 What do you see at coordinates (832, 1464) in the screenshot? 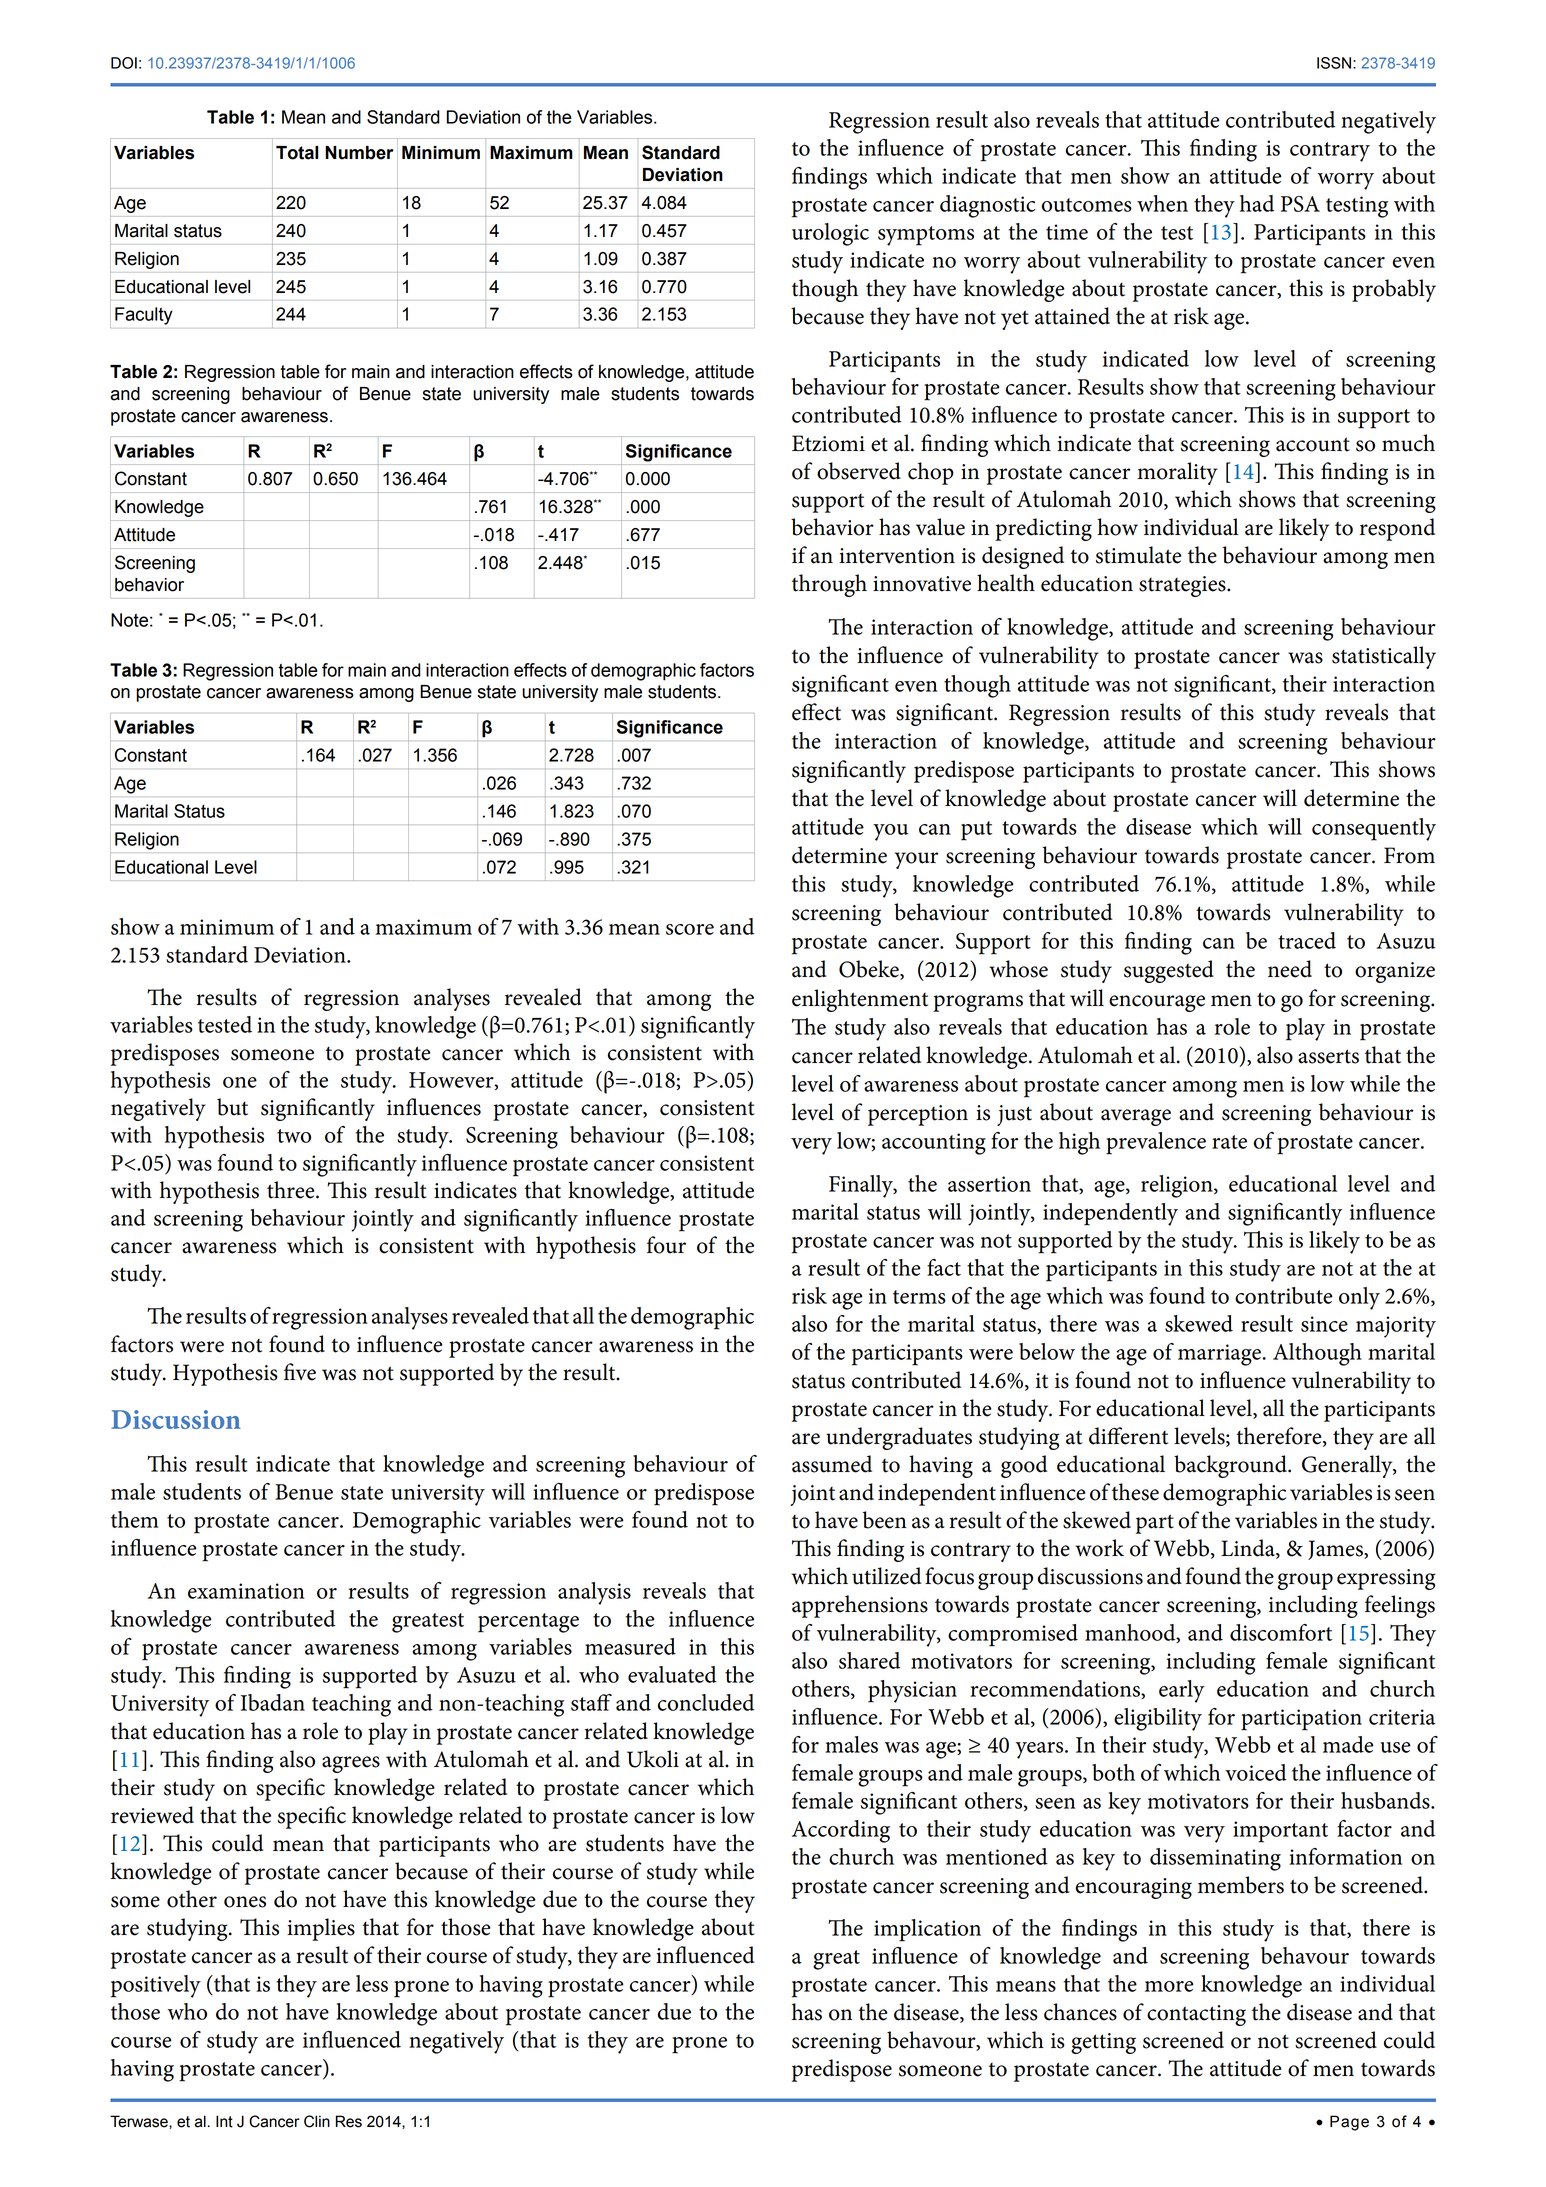
I see `assumed` at bounding box center [832, 1464].
